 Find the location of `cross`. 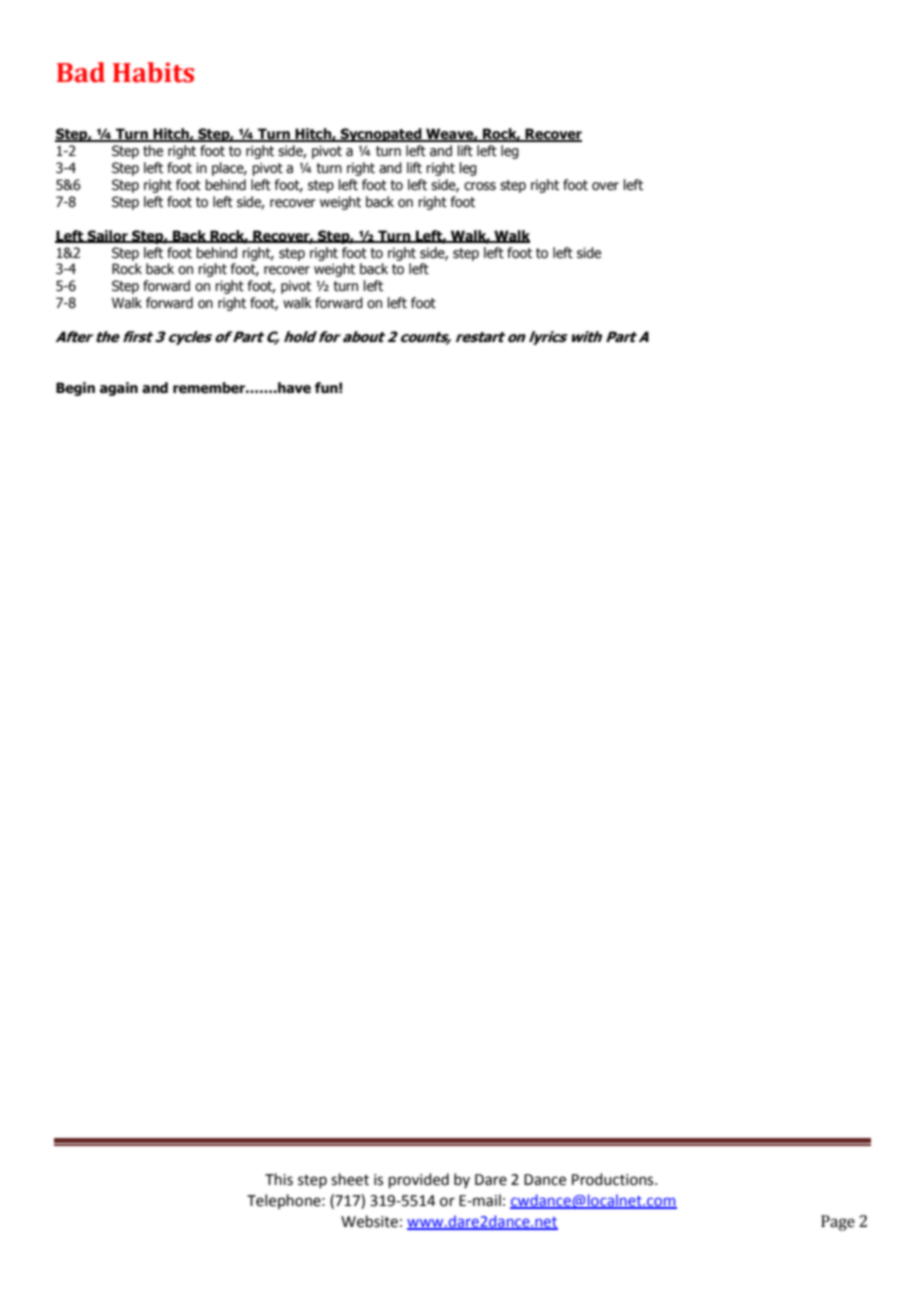

cross is located at coordinates (480, 186).
